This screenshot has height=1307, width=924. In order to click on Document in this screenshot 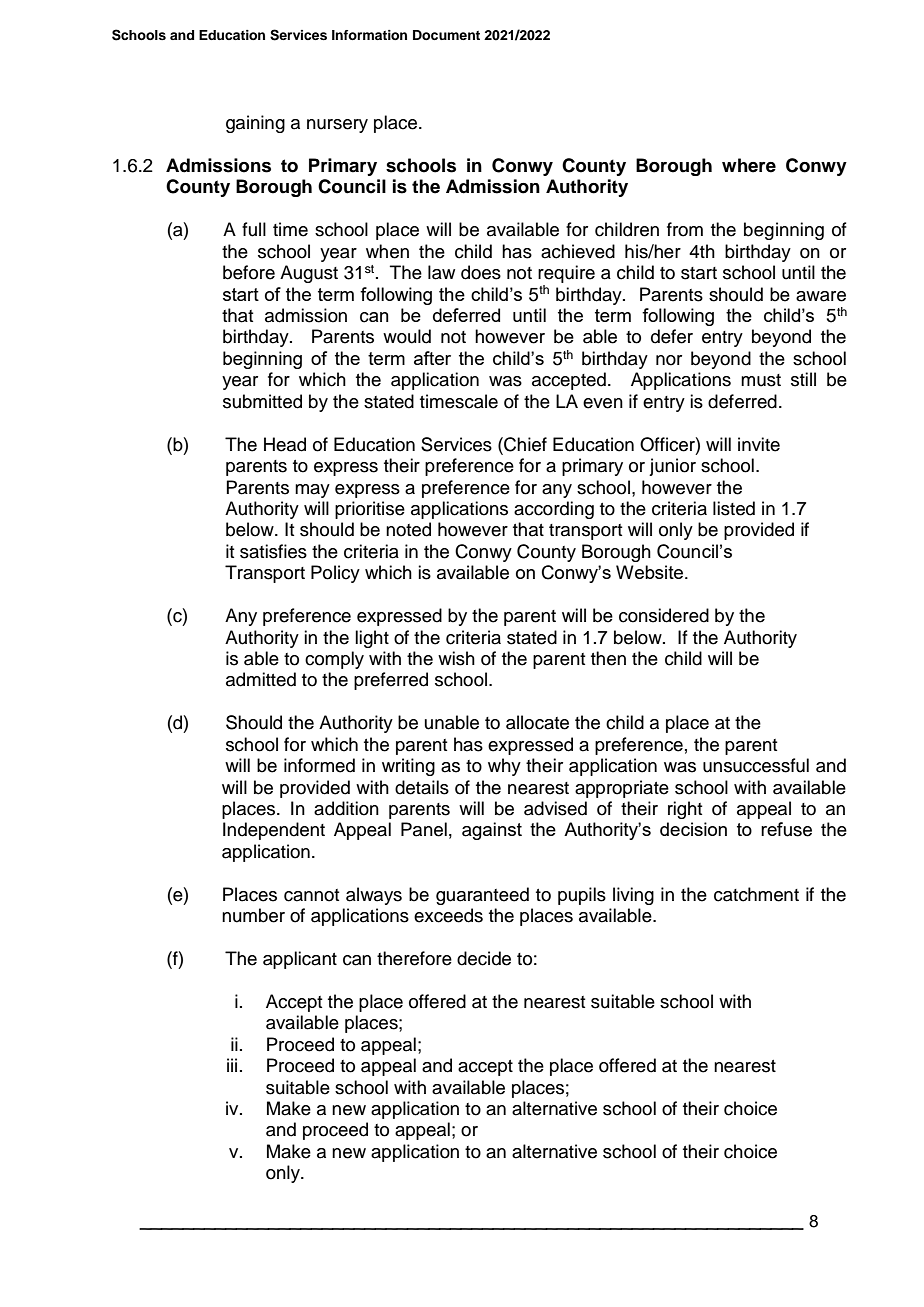, I will do `click(446, 35)`.
